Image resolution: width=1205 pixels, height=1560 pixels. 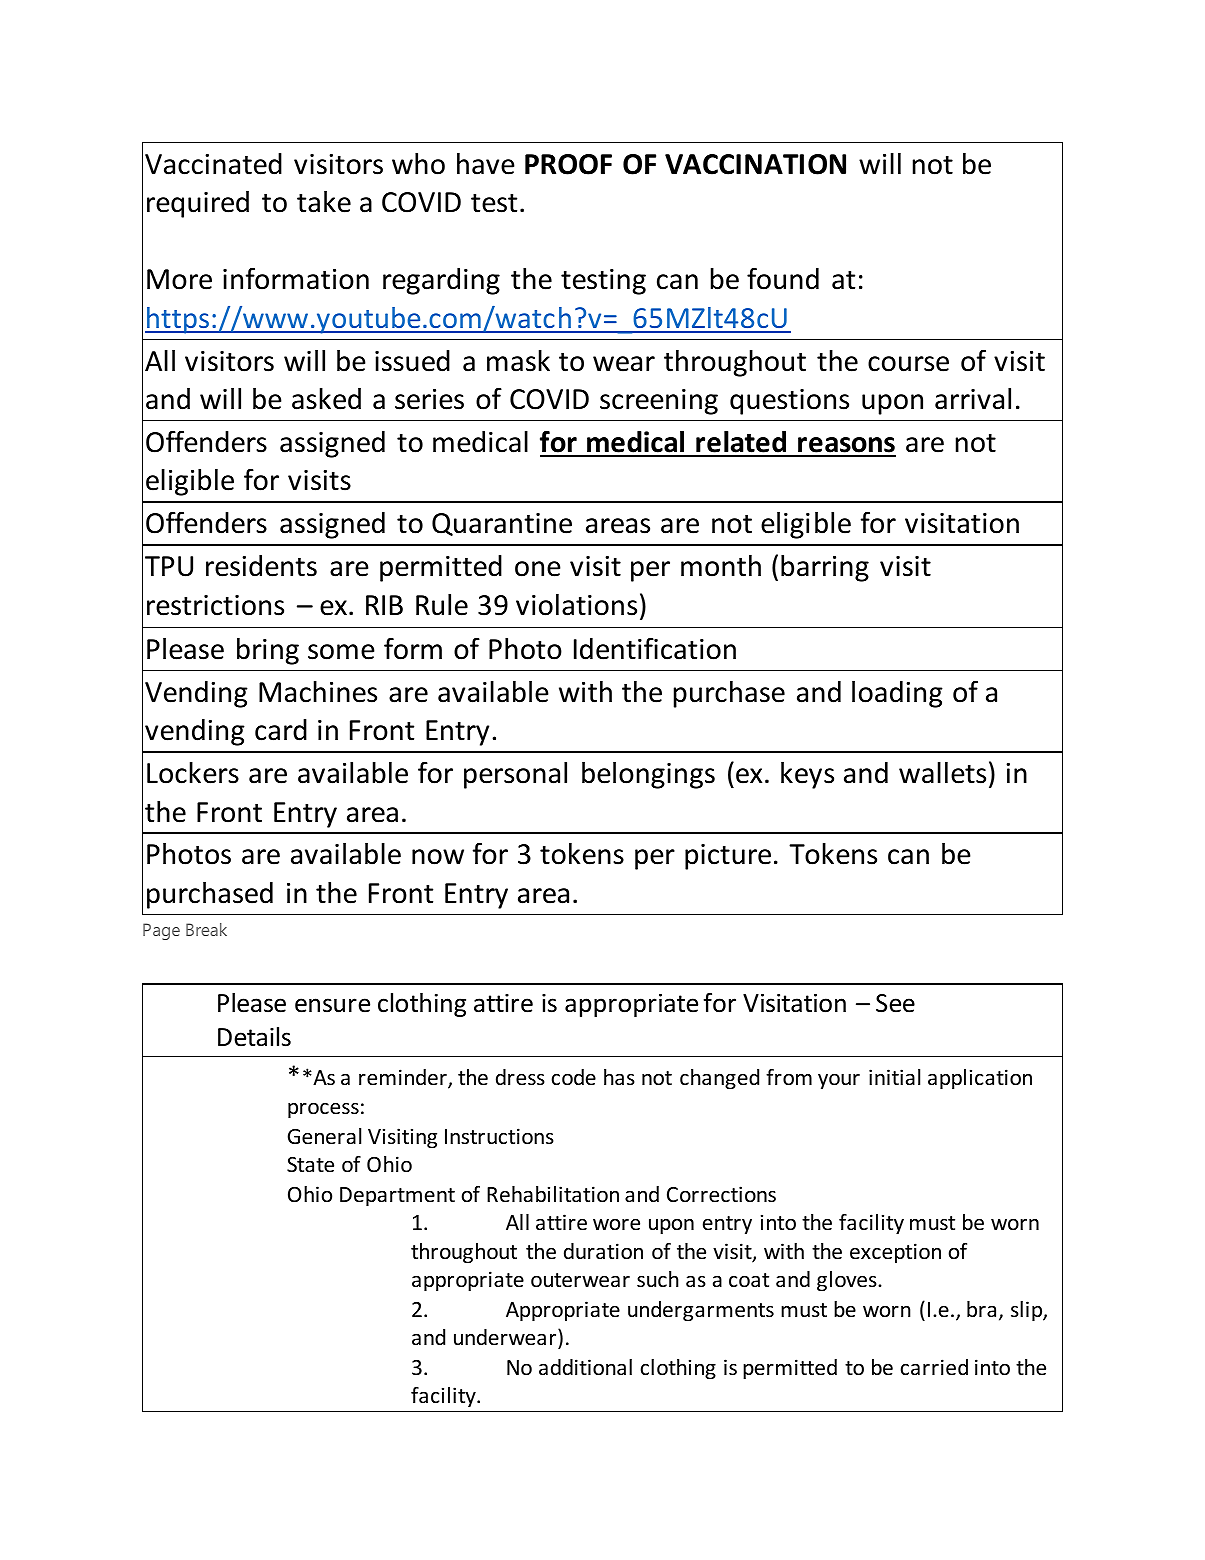 I want to click on Break, so click(x=206, y=929).
